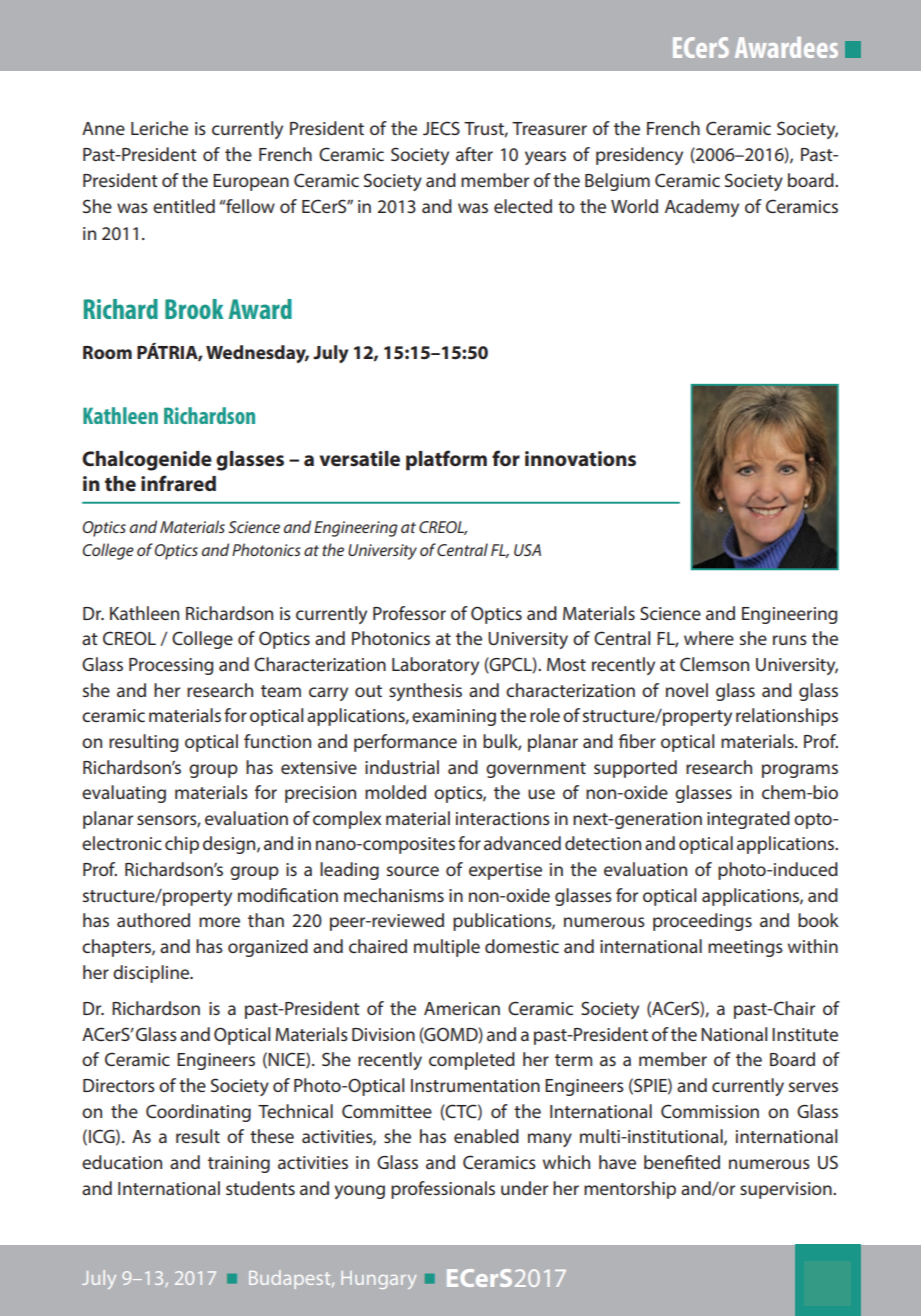 The width and height of the document is (921, 1316). Describe the element at coordinates (152, 974) in the document. I see `discipline` at that location.
